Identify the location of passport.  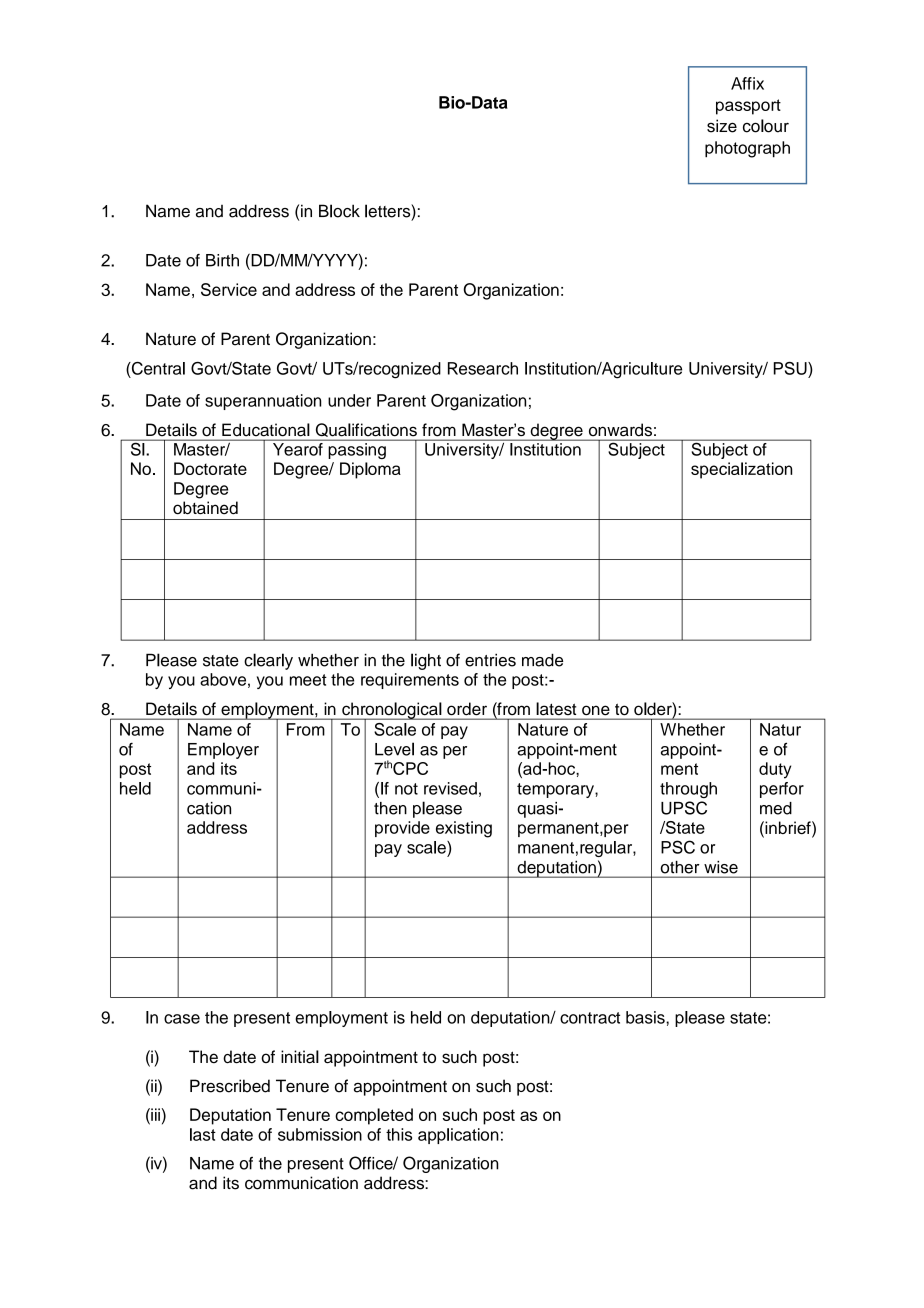
(748, 107).
